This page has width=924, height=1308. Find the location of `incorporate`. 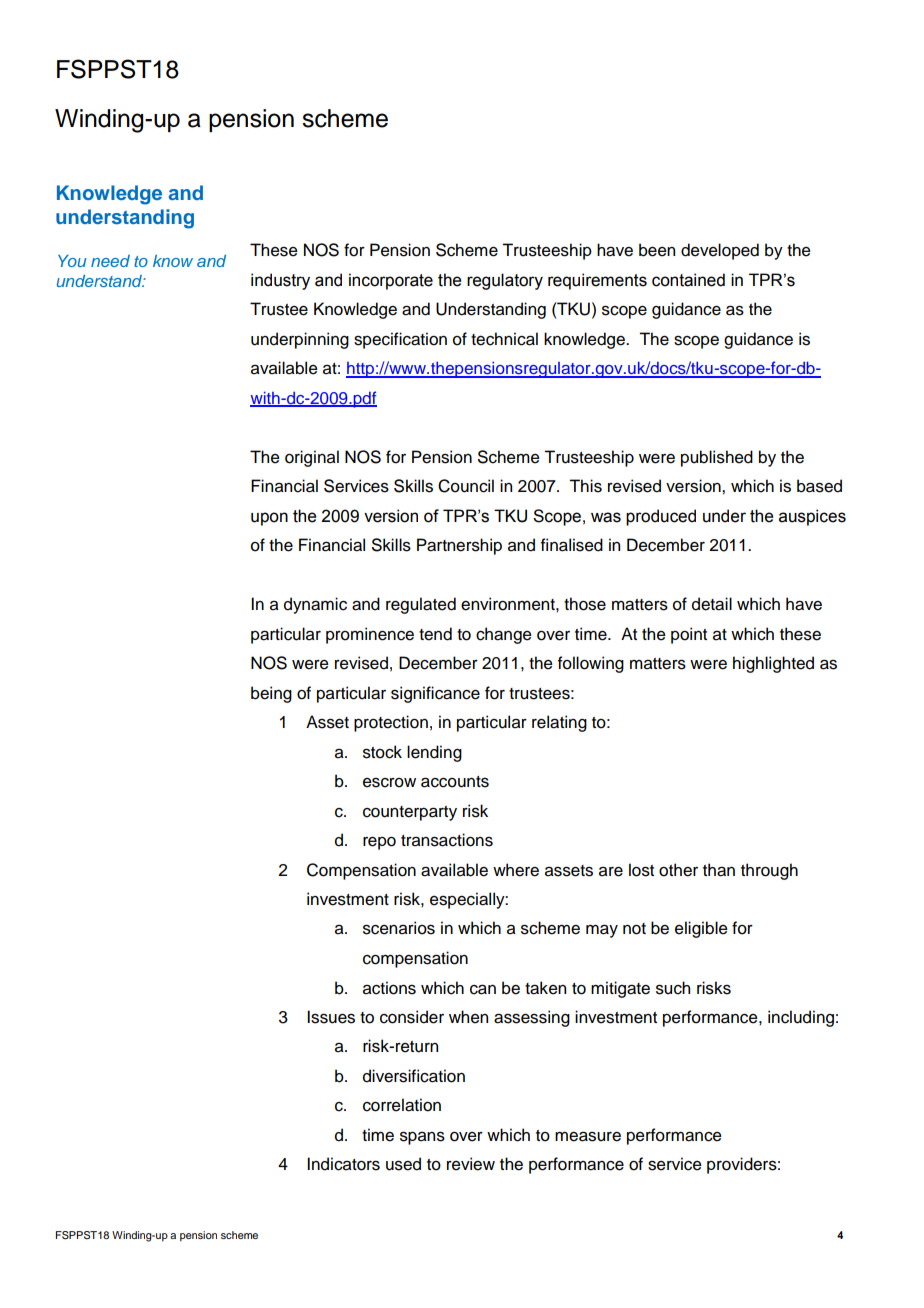

incorporate is located at coordinates (391, 281).
